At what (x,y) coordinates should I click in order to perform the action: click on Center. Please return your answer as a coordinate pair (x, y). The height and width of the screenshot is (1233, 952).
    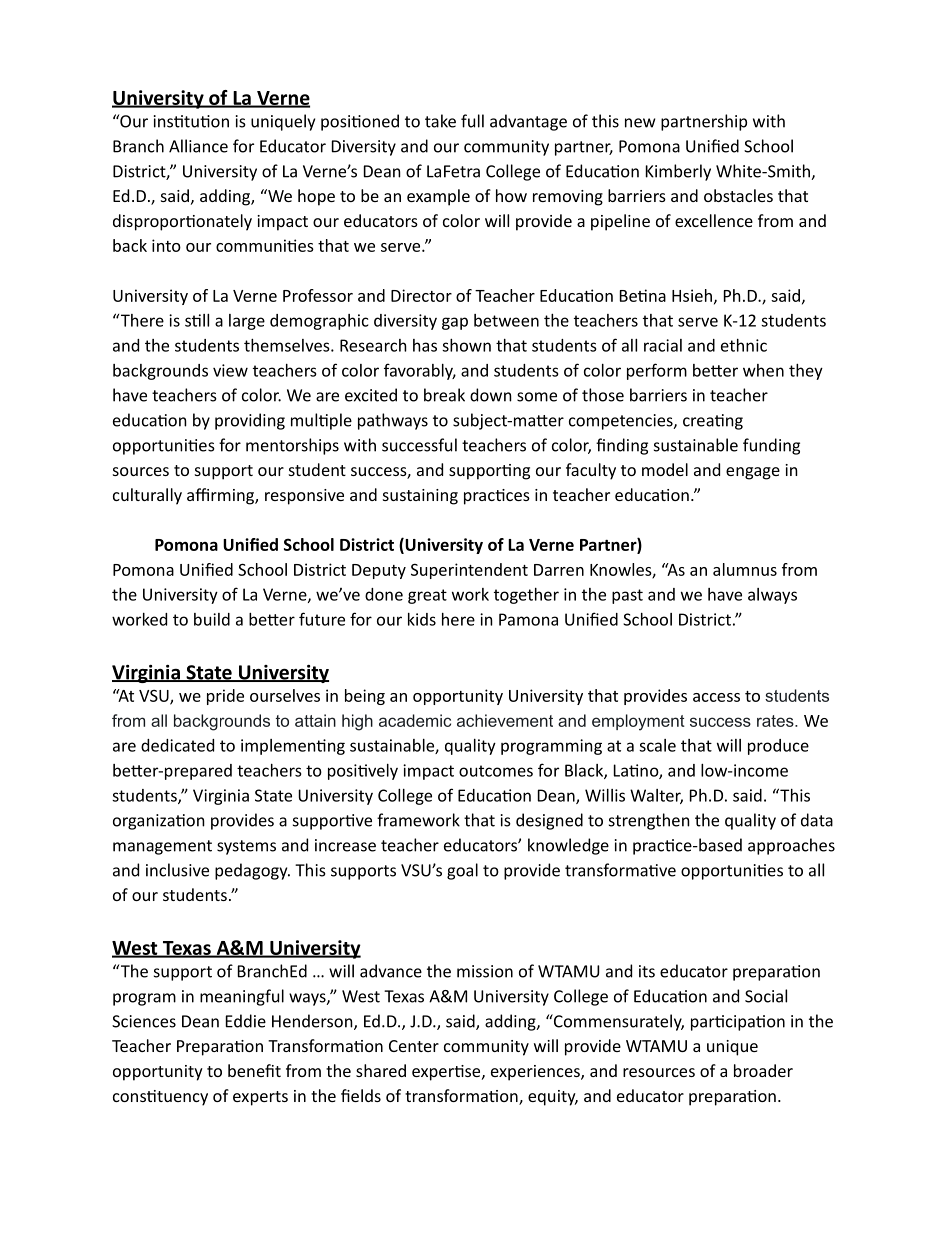
    Looking at the image, I should click on (414, 1046).
